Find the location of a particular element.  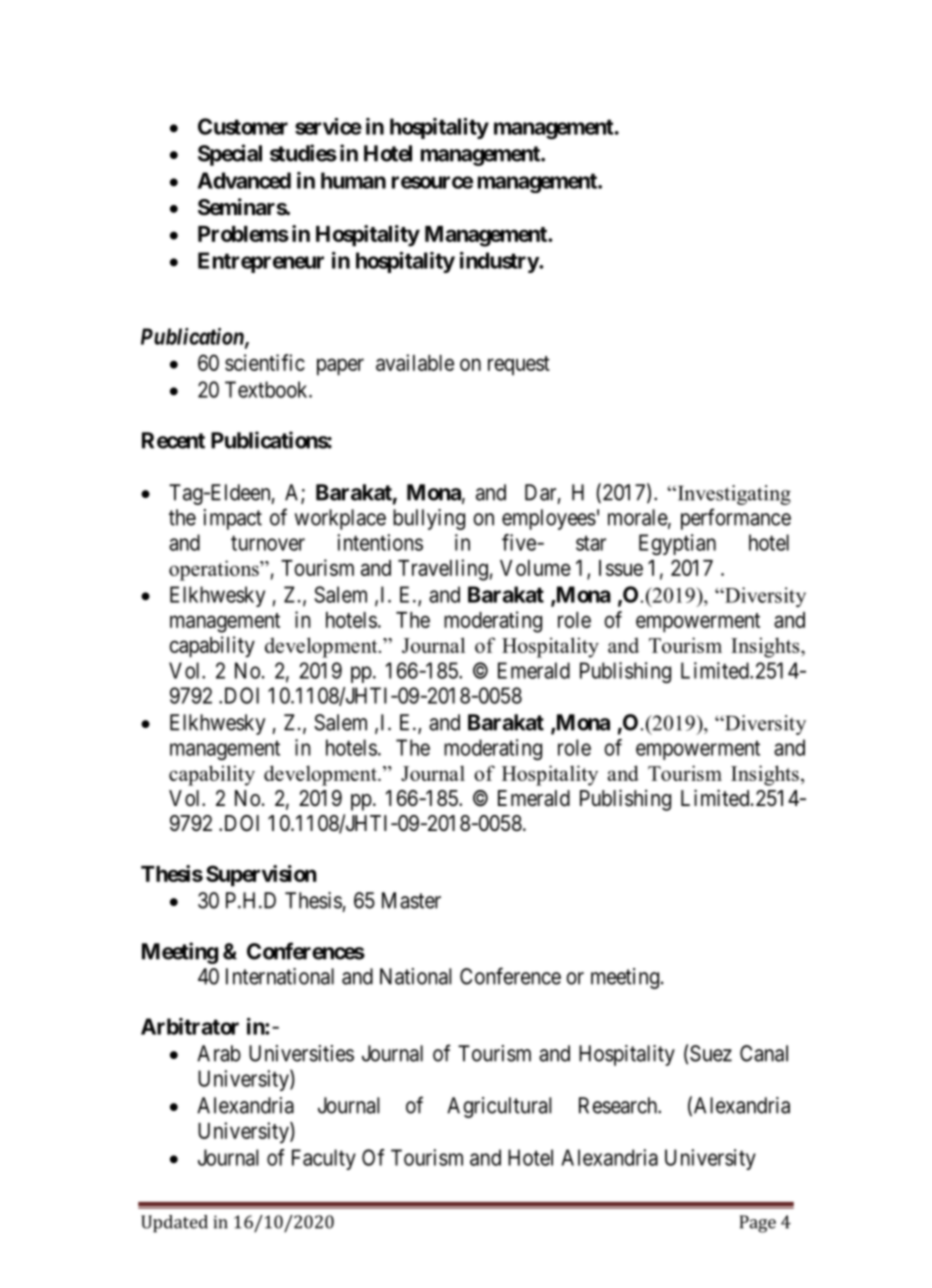

operations is located at coordinates (215, 570).
